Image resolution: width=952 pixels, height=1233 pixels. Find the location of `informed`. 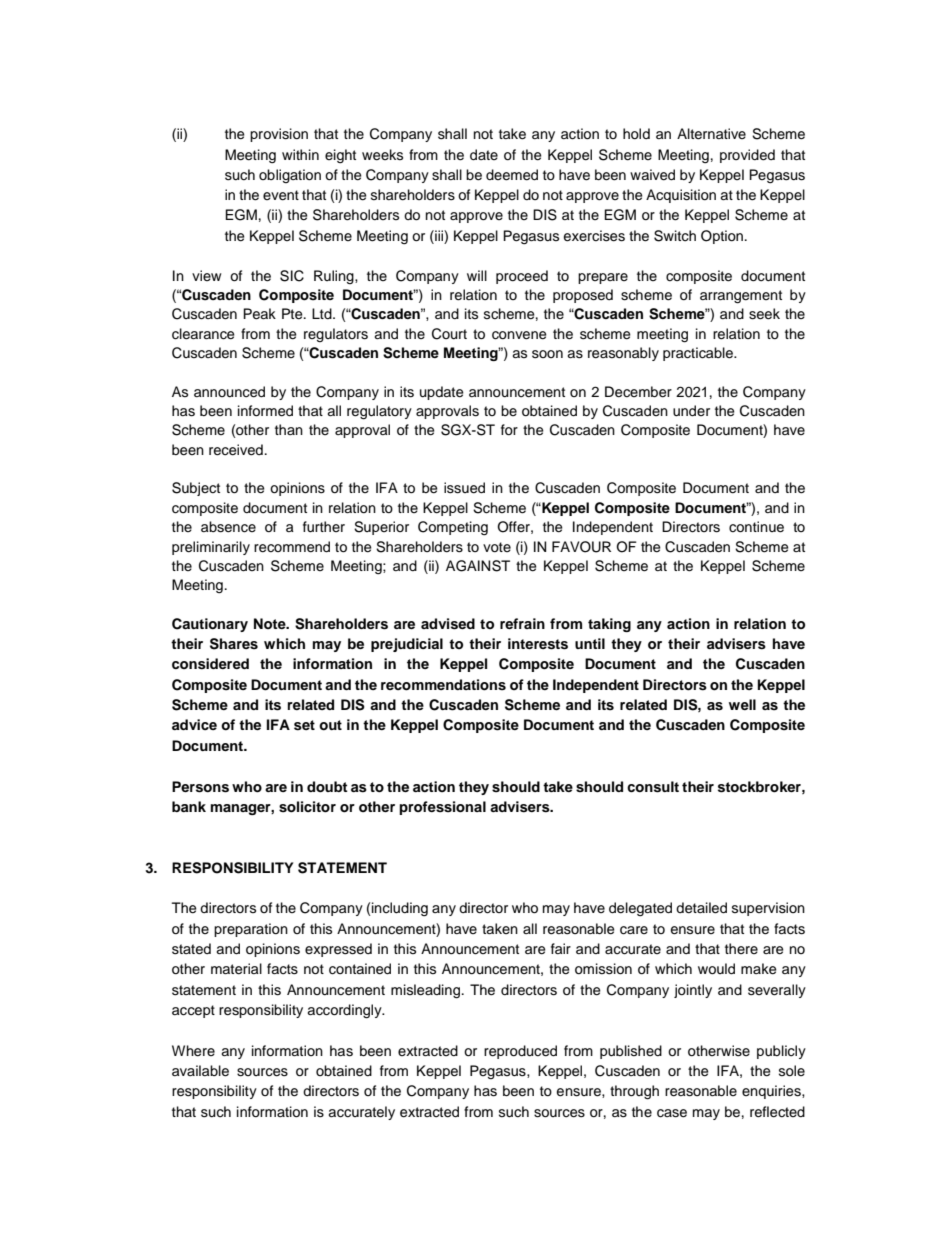

informed is located at coordinates (265, 411).
